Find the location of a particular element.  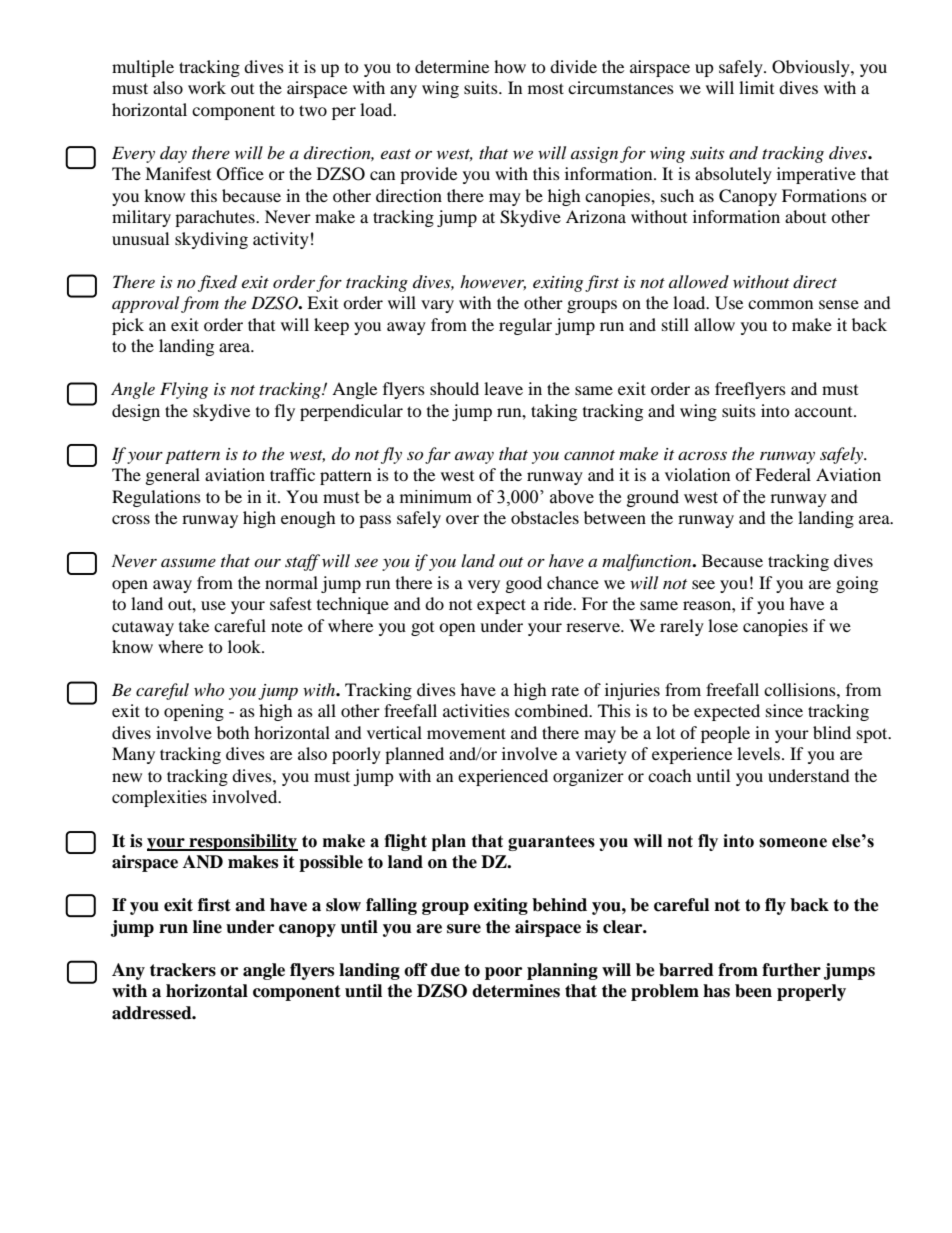

activities is located at coordinates (476, 710).
